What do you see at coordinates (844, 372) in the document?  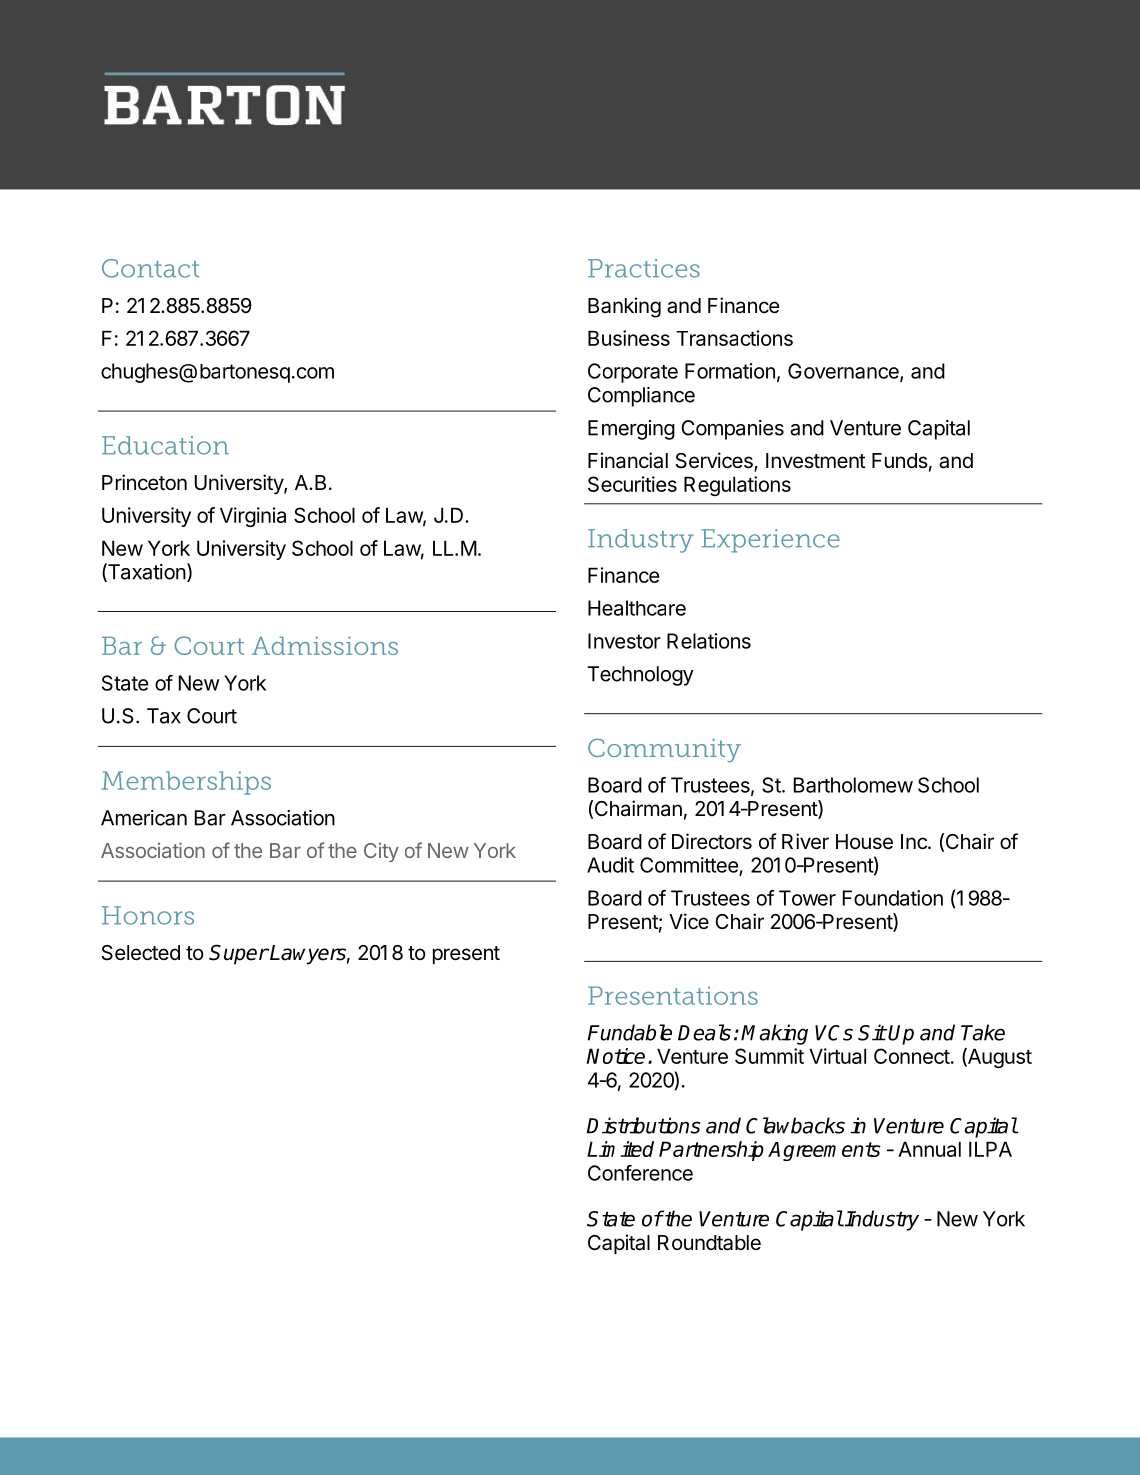 I see `Governance` at bounding box center [844, 372].
